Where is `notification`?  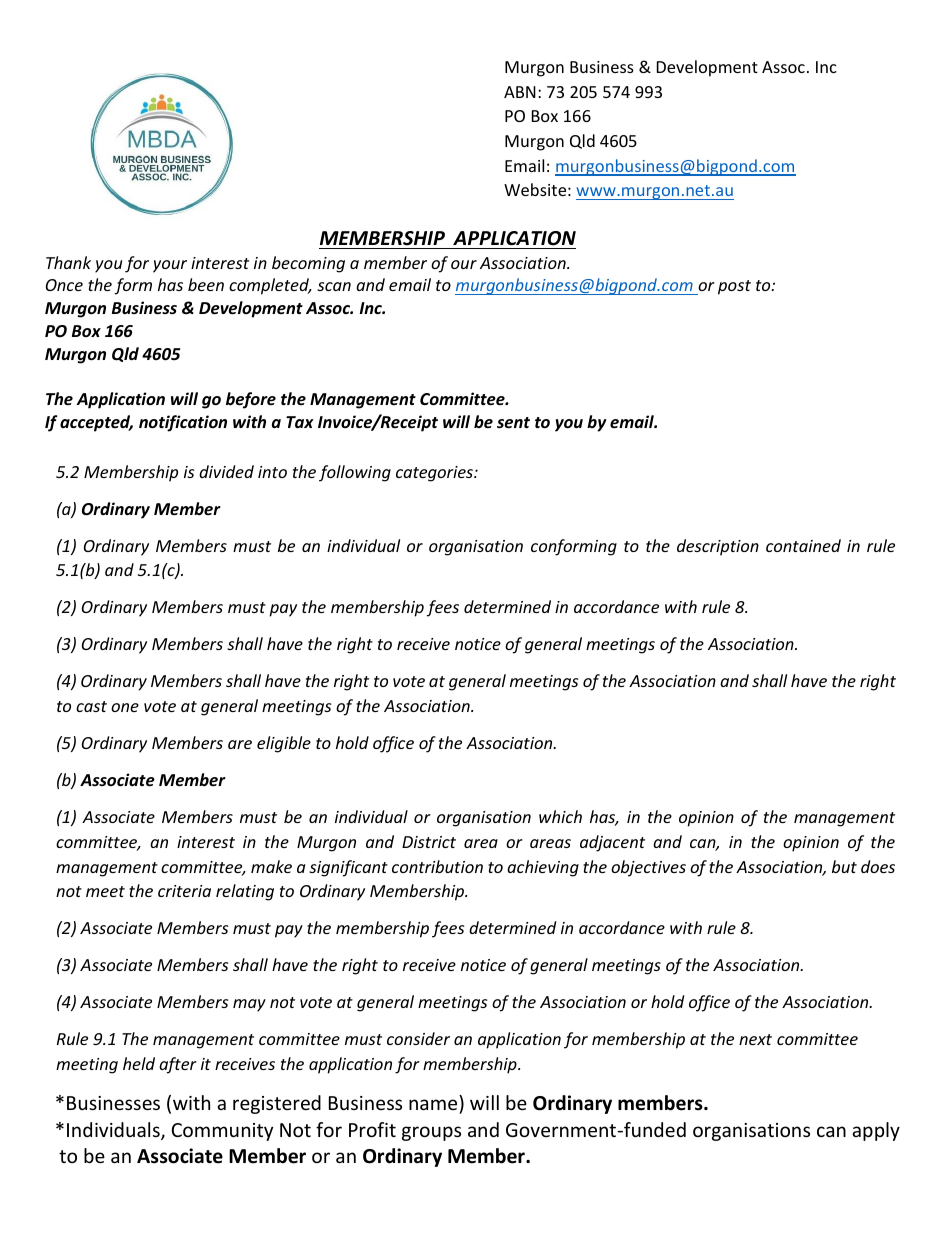 notification is located at coordinates (183, 423).
